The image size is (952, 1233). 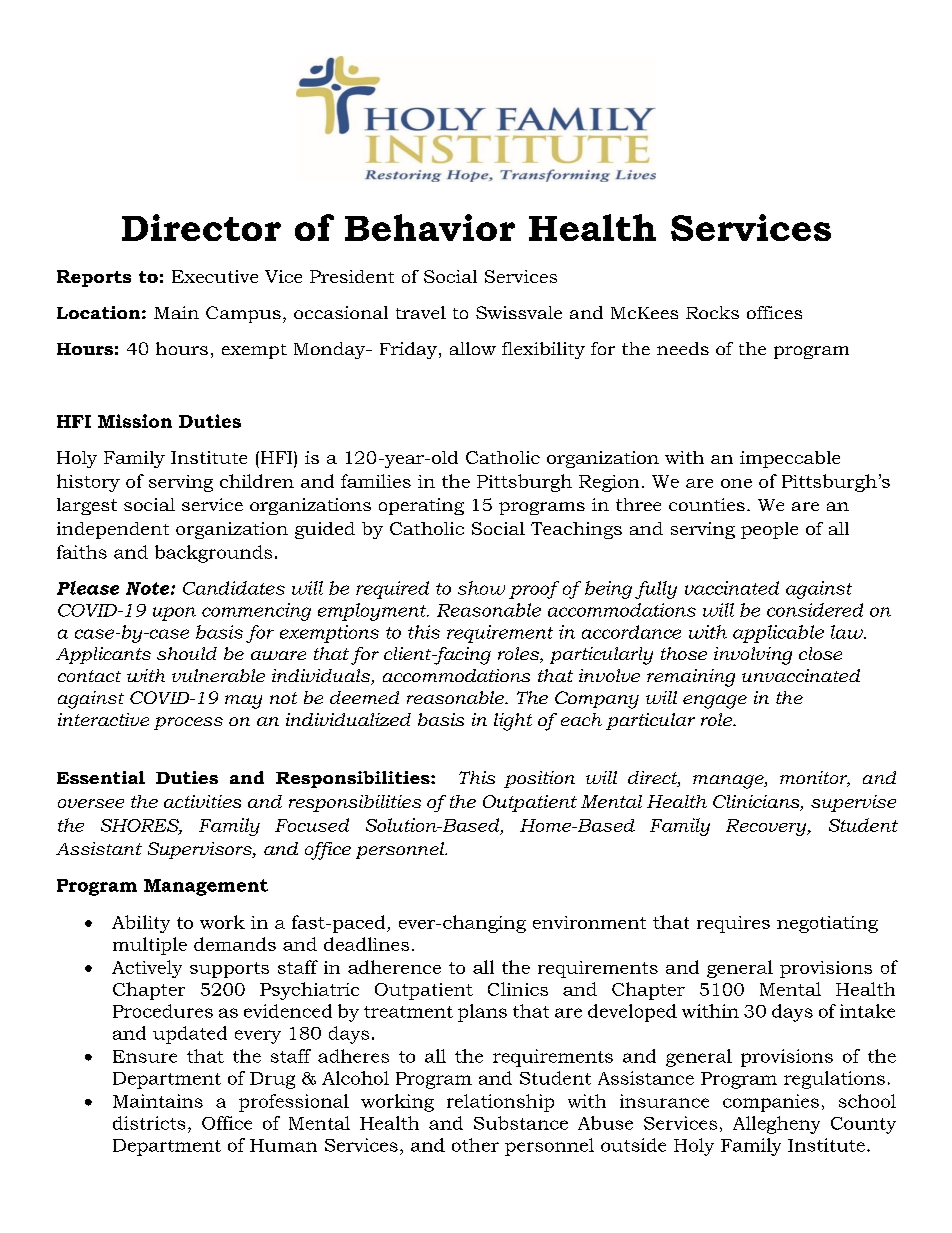 What do you see at coordinates (215, 276) in the image?
I see `Executive` at bounding box center [215, 276].
